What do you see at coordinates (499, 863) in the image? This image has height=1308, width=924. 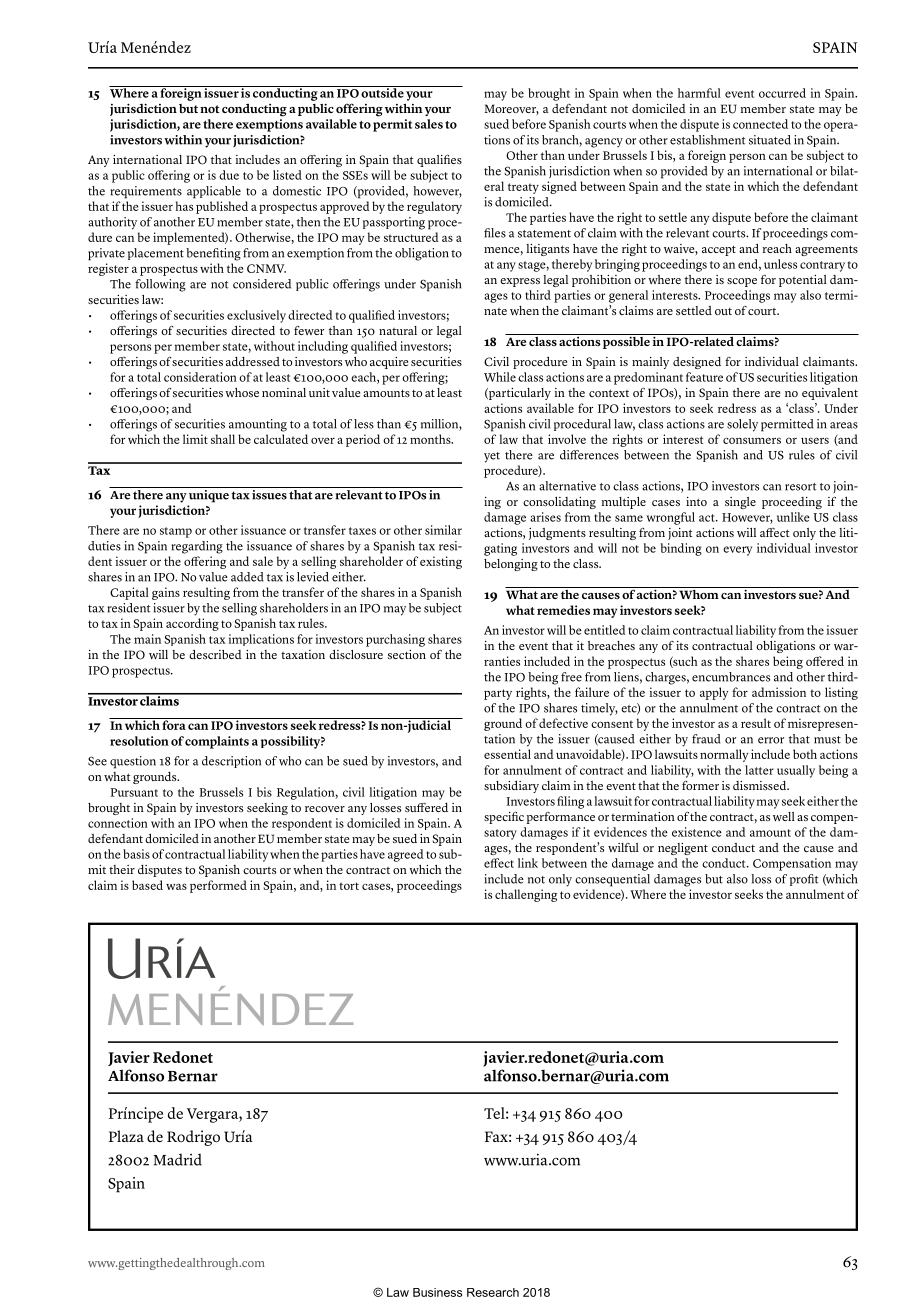 I see `effect` at bounding box center [499, 863].
